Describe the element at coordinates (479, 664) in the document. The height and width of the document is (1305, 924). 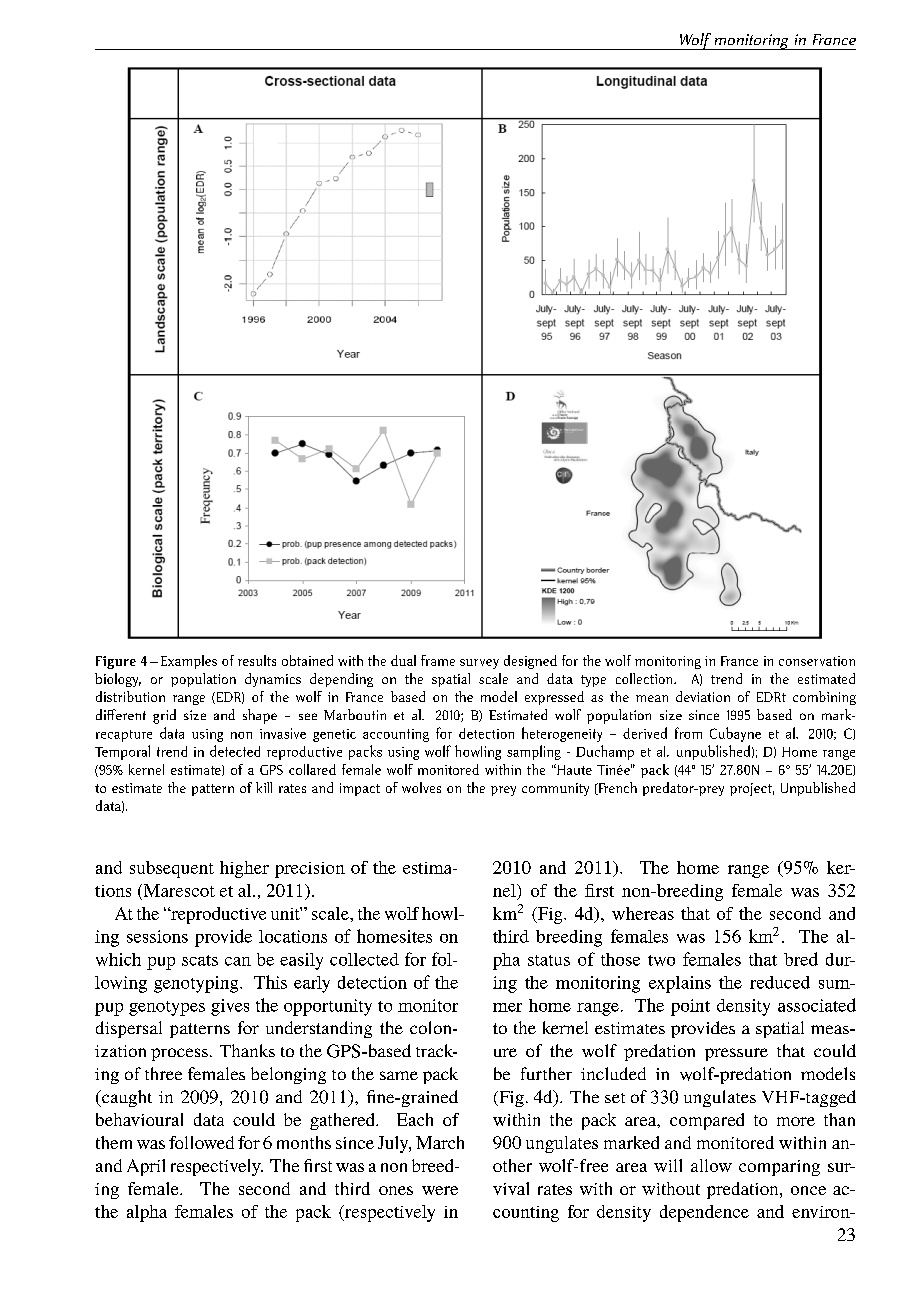
I see `survey` at that location.
